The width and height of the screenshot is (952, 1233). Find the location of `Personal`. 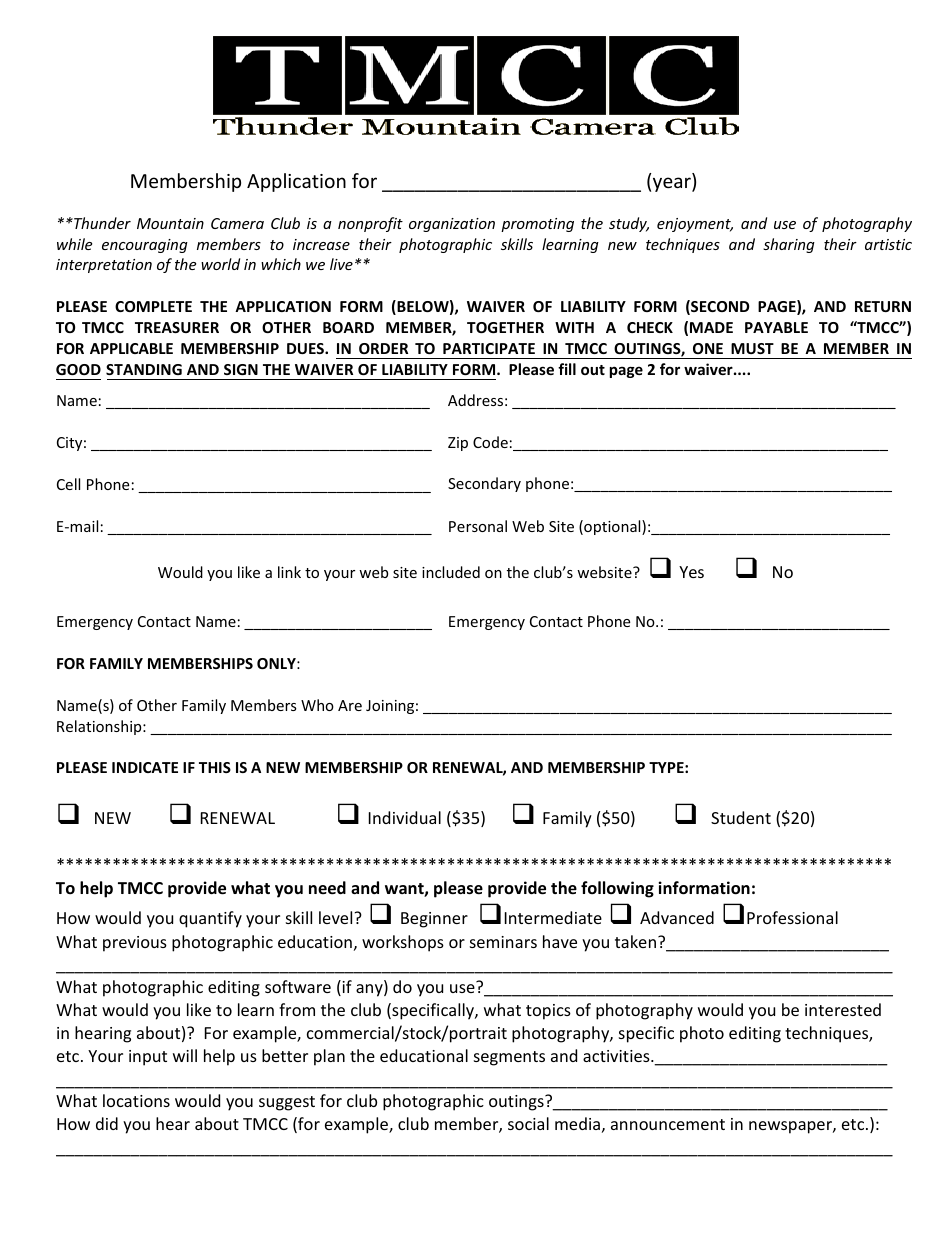

Personal is located at coordinates (478, 526).
